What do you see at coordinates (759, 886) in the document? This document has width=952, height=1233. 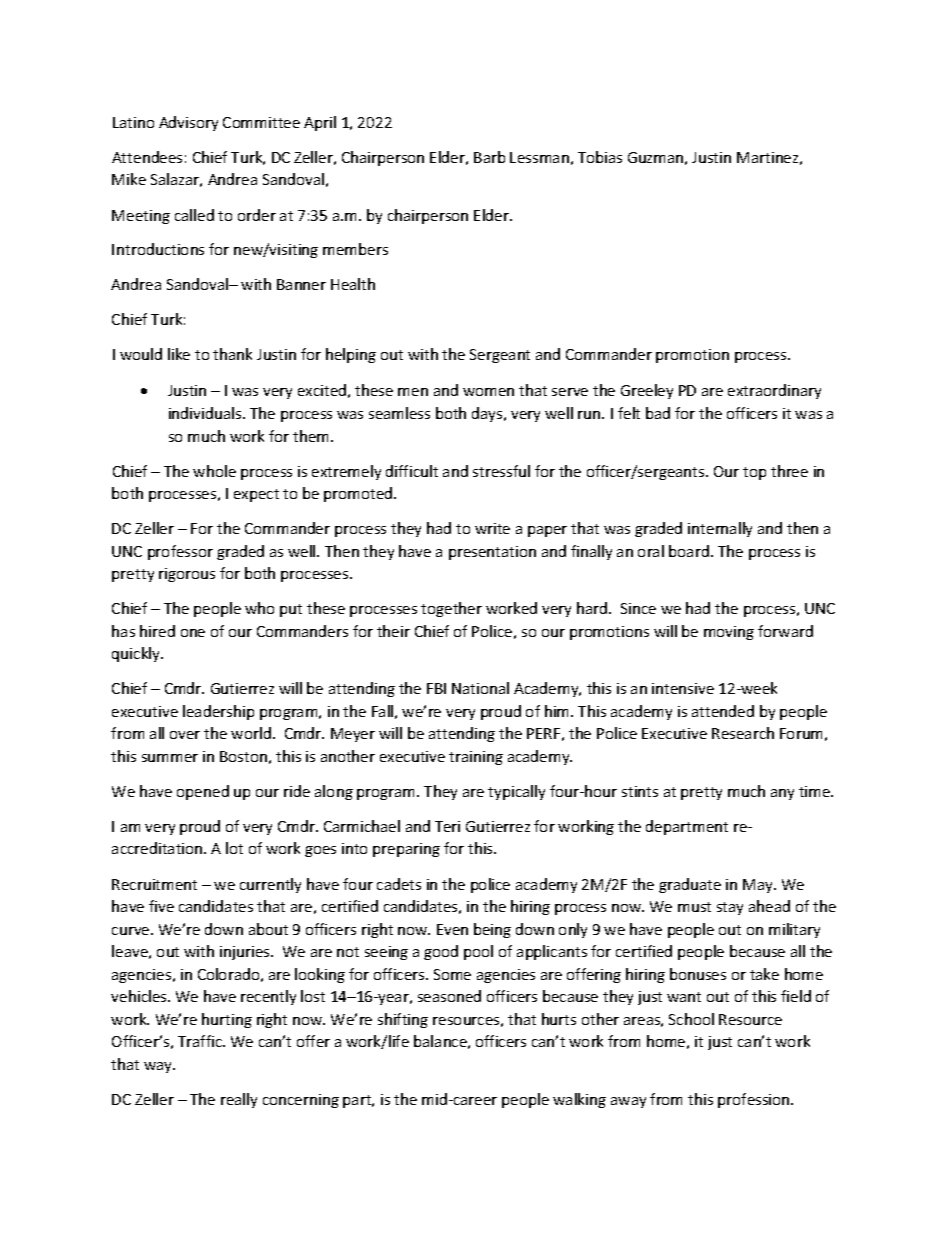 I see `May` at bounding box center [759, 886].
